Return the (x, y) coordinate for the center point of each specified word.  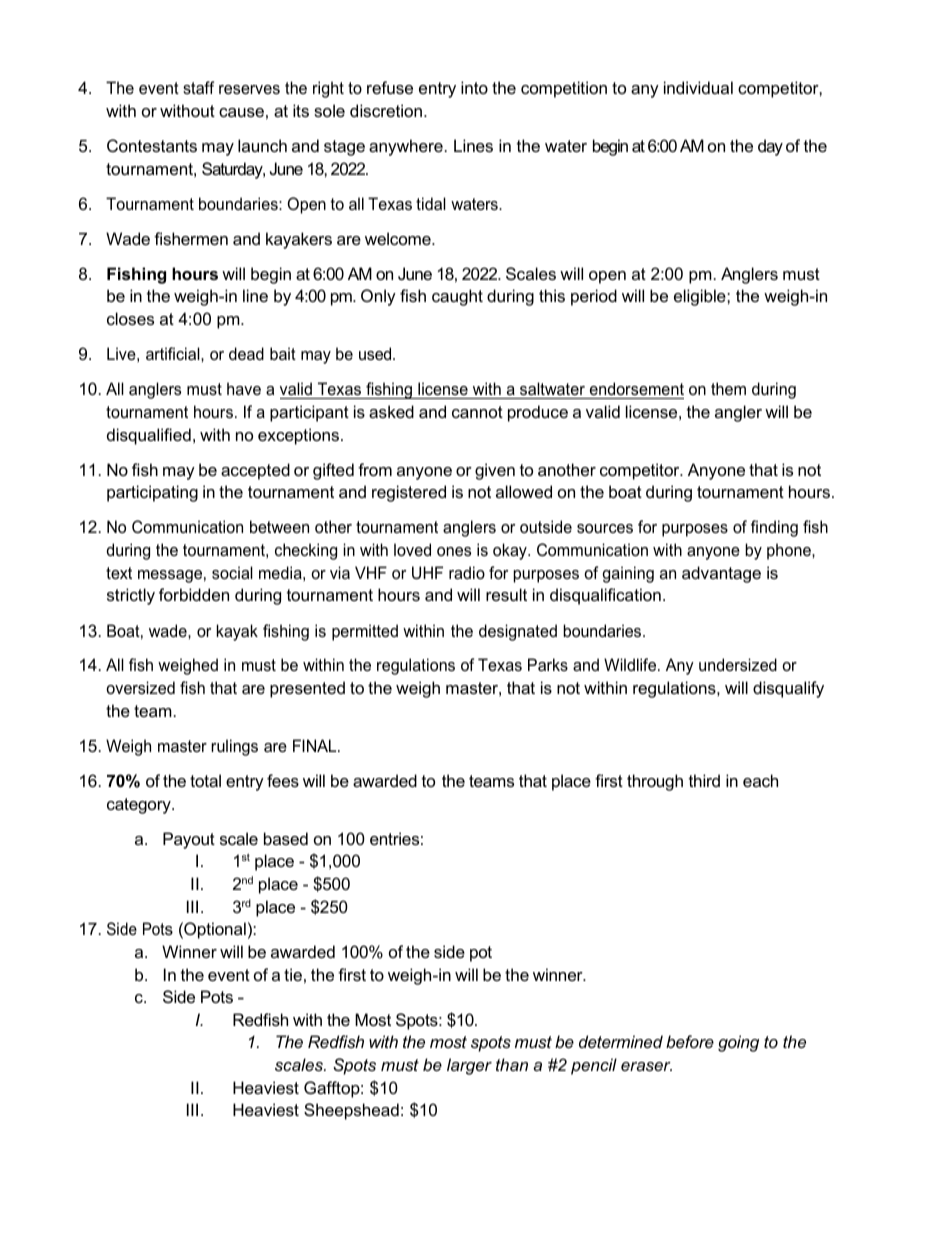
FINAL (316, 745)
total (205, 780)
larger (469, 1066)
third (704, 780)
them (728, 388)
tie (293, 974)
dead (246, 353)
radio (467, 572)
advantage (721, 574)
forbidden (194, 594)
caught (457, 297)
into (474, 87)
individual (698, 87)
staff (198, 87)
